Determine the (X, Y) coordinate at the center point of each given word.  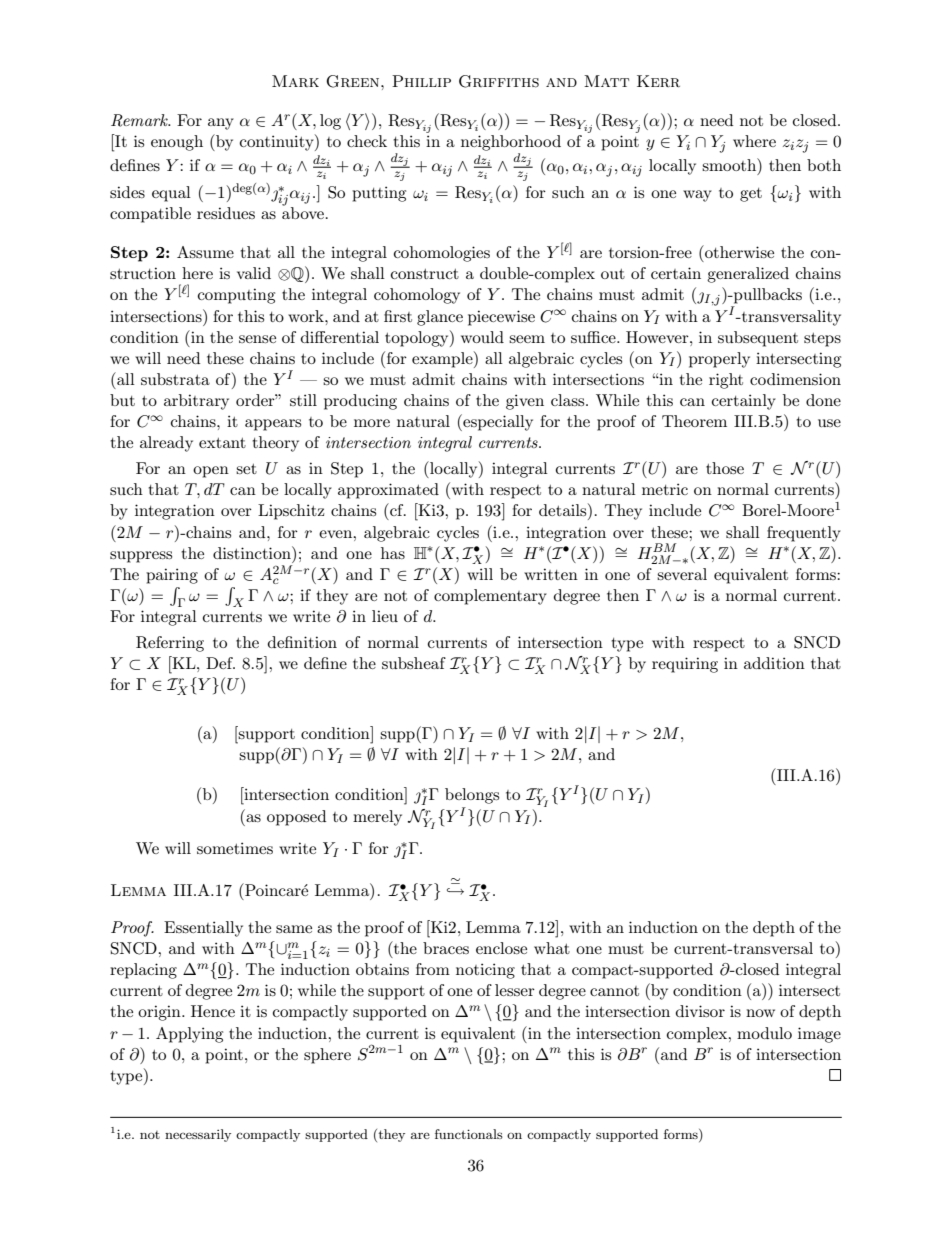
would (482, 337)
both (824, 165)
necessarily (198, 1135)
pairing (172, 576)
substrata (175, 379)
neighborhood (511, 143)
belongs (472, 796)
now (760, 1013)
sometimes (235, 848)
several (682, 574)
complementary (490, 597)
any (221, 124)
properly (719, 360)
